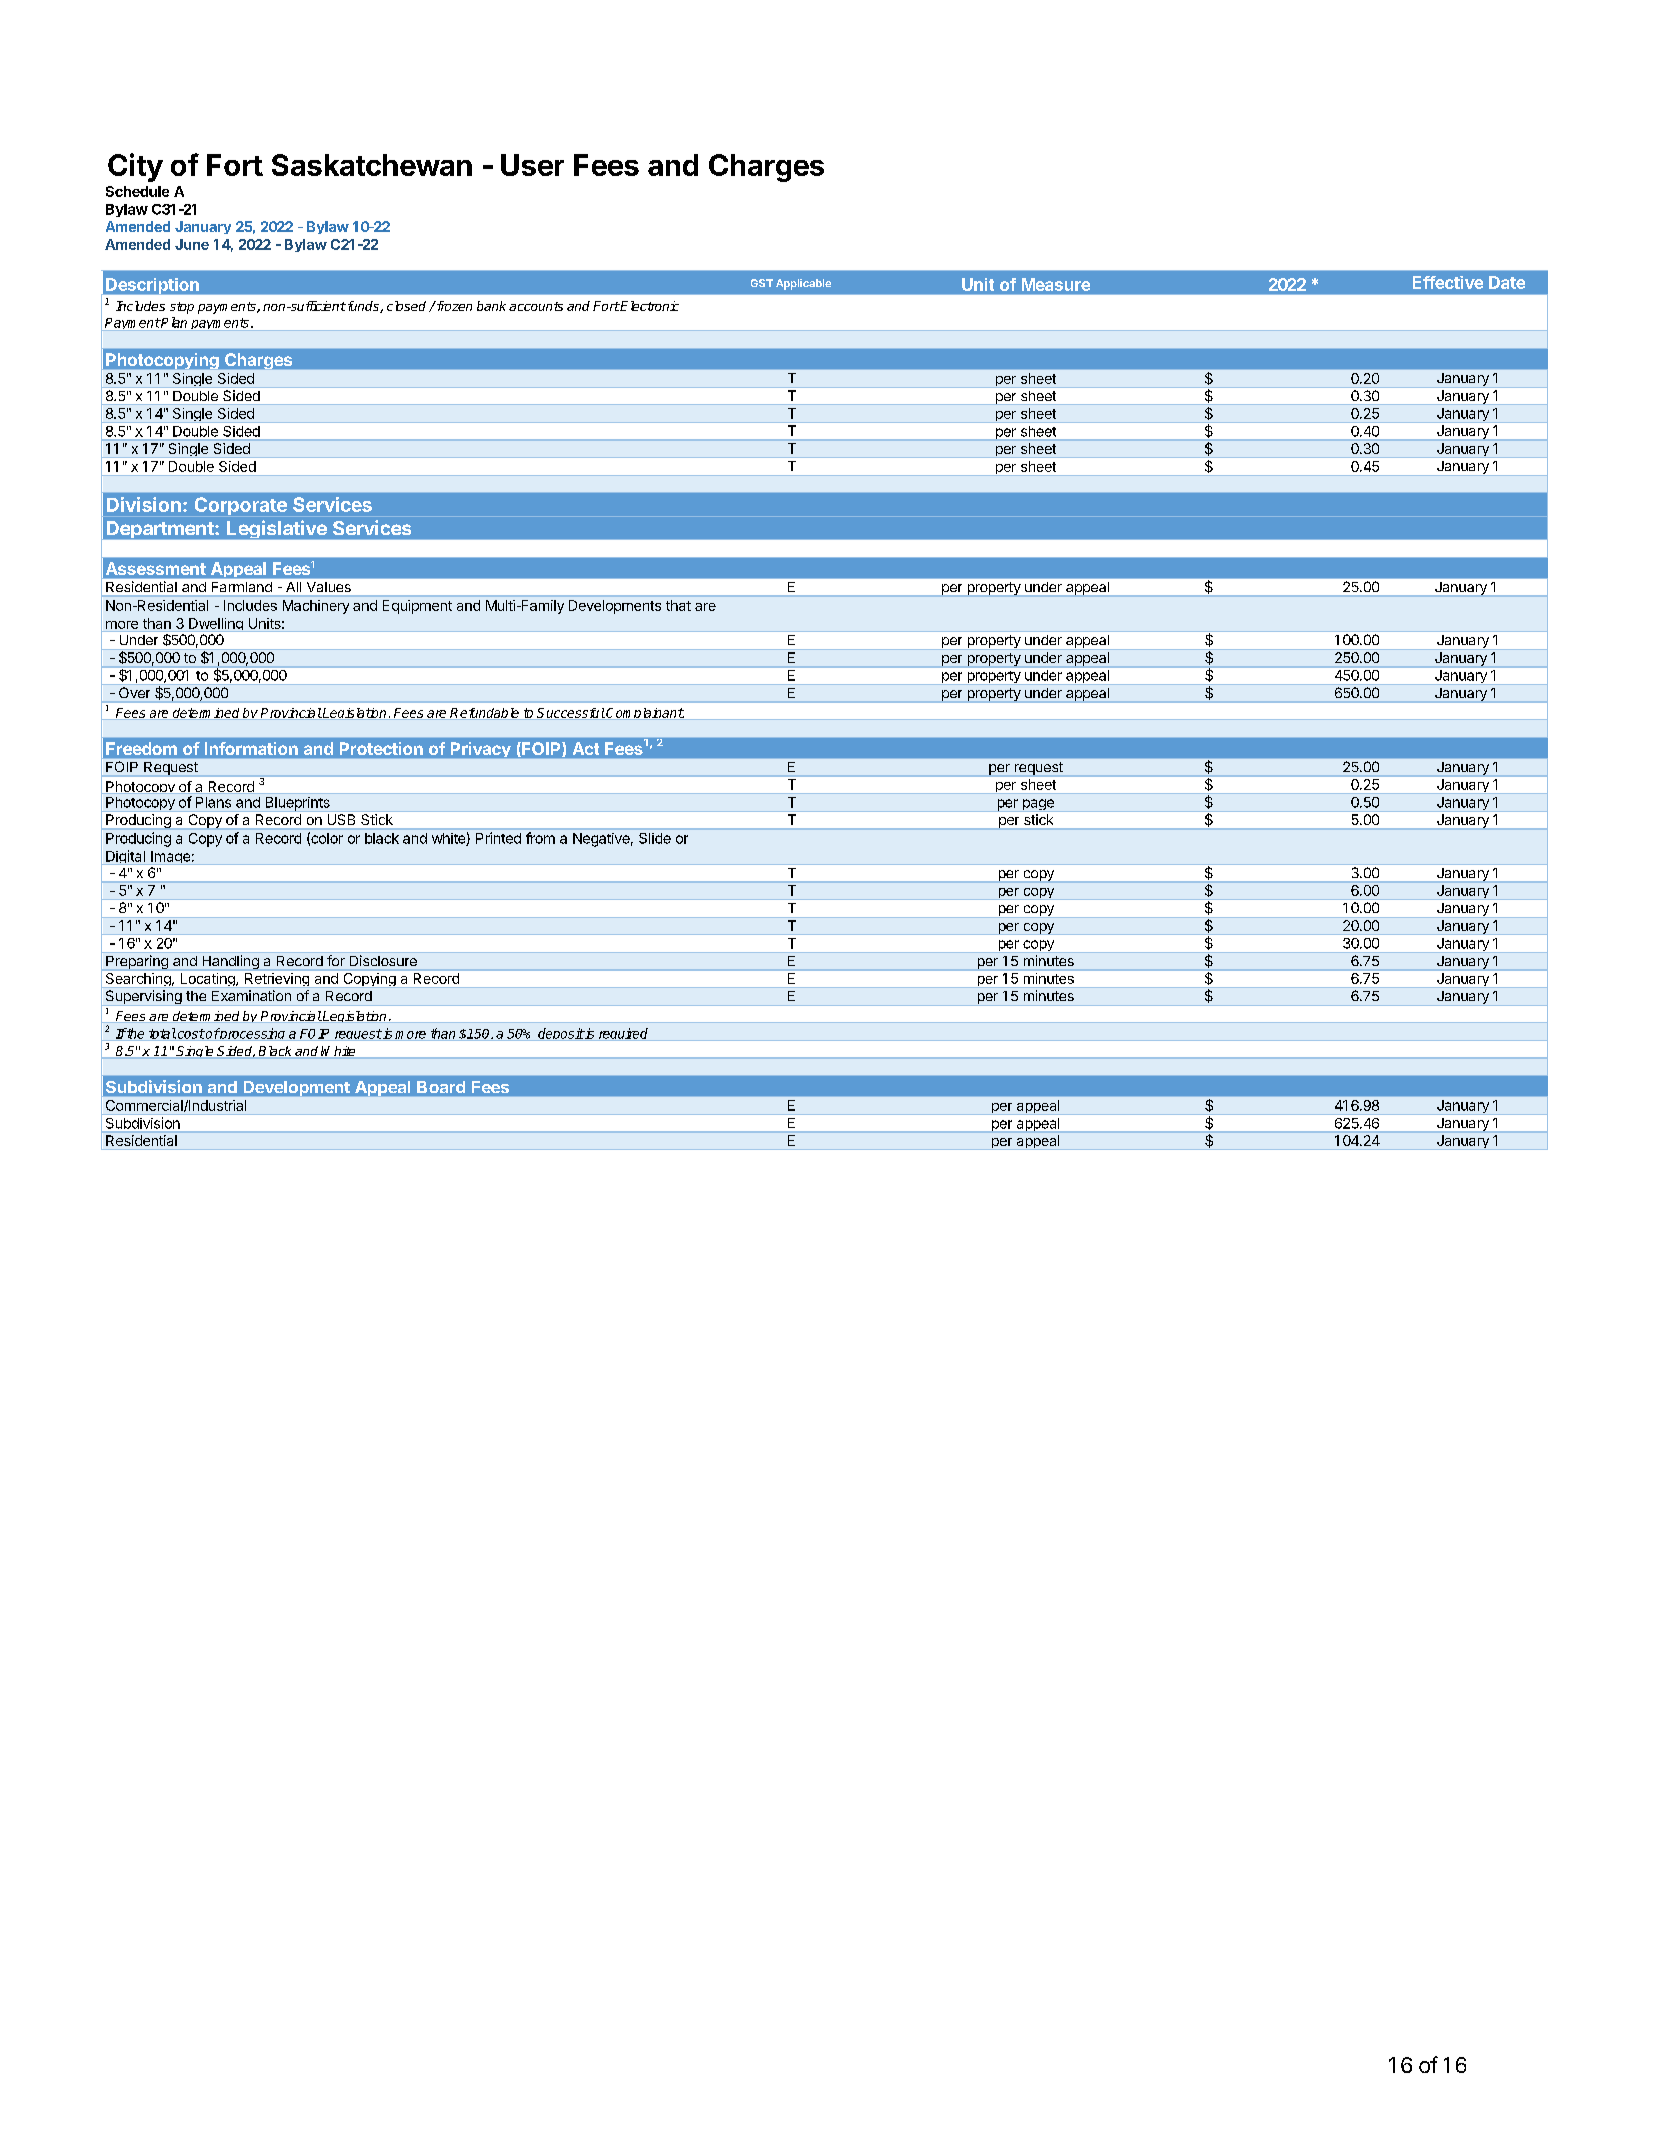 This screenshot has width=1662, height=2151. I want to click on page, so click(1038, 804).
